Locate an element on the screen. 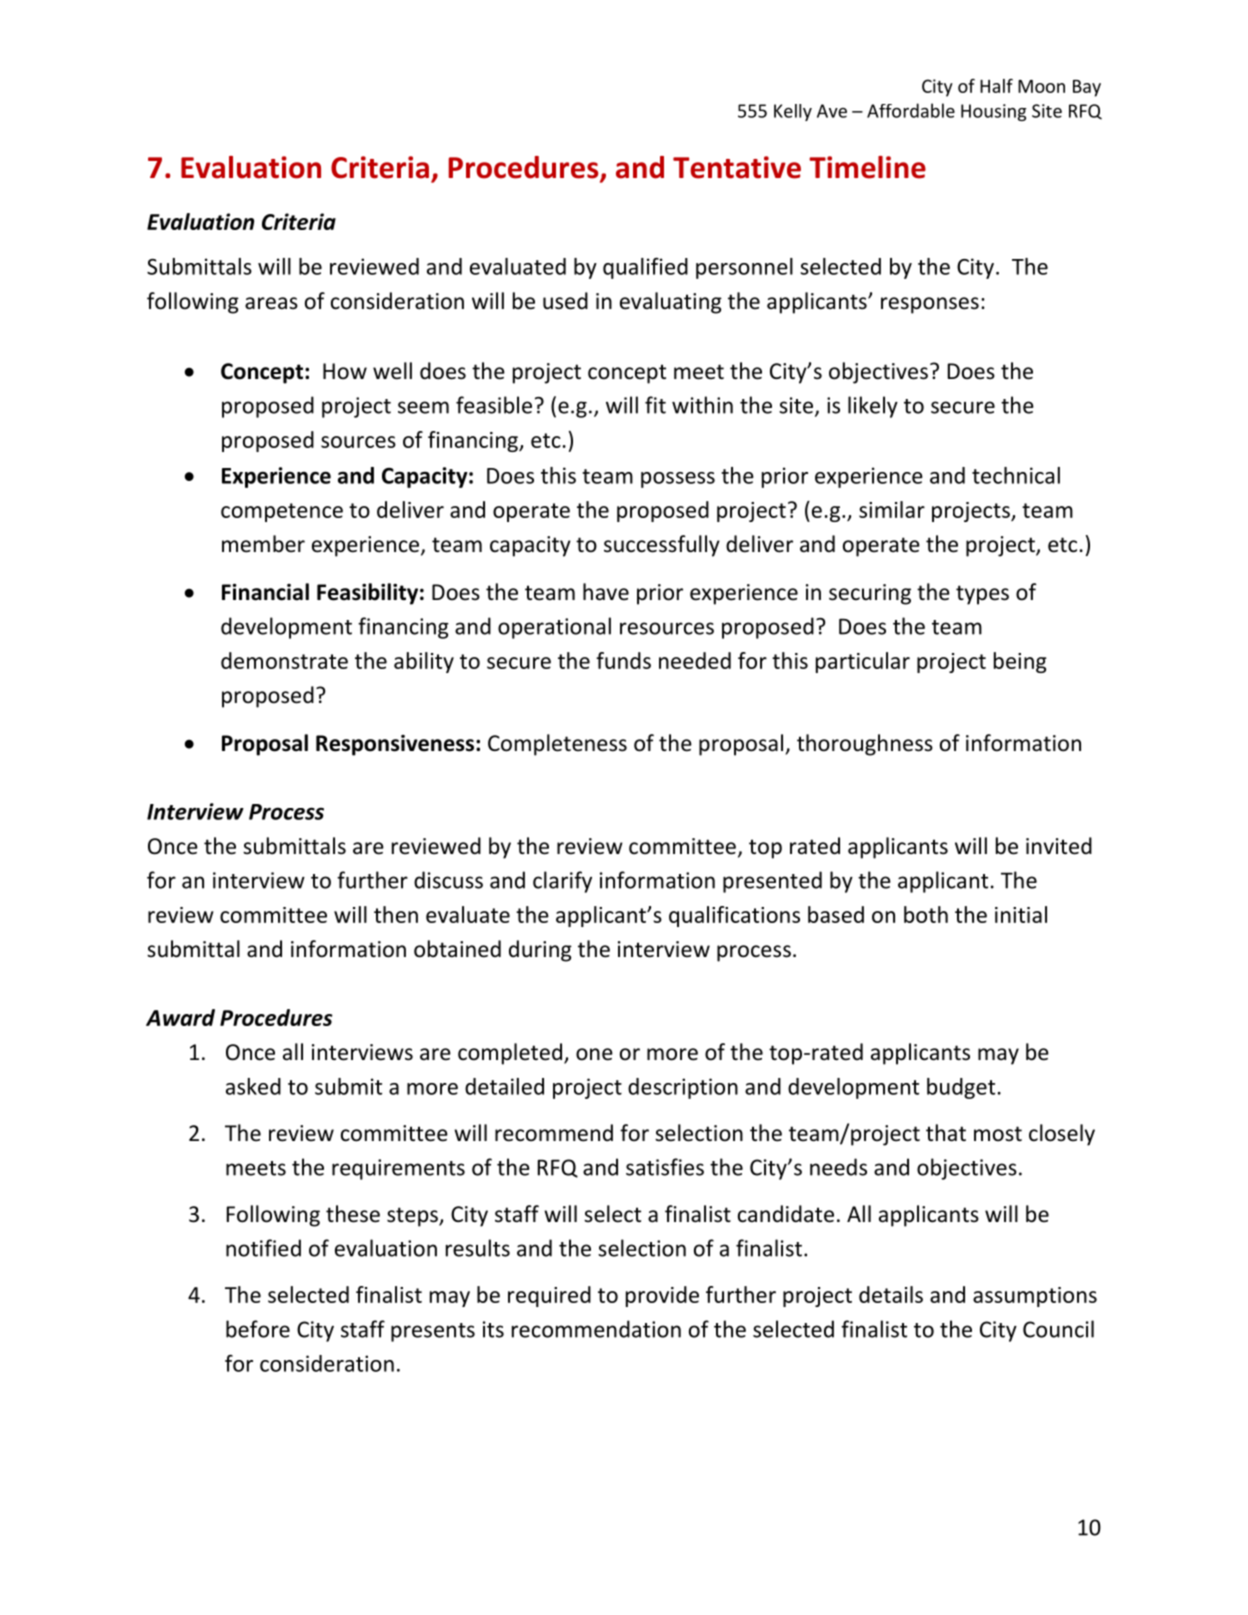 Image resolution: width=1248 pixels, height=1615 pixels. have is located at coordinates (606, 592).
